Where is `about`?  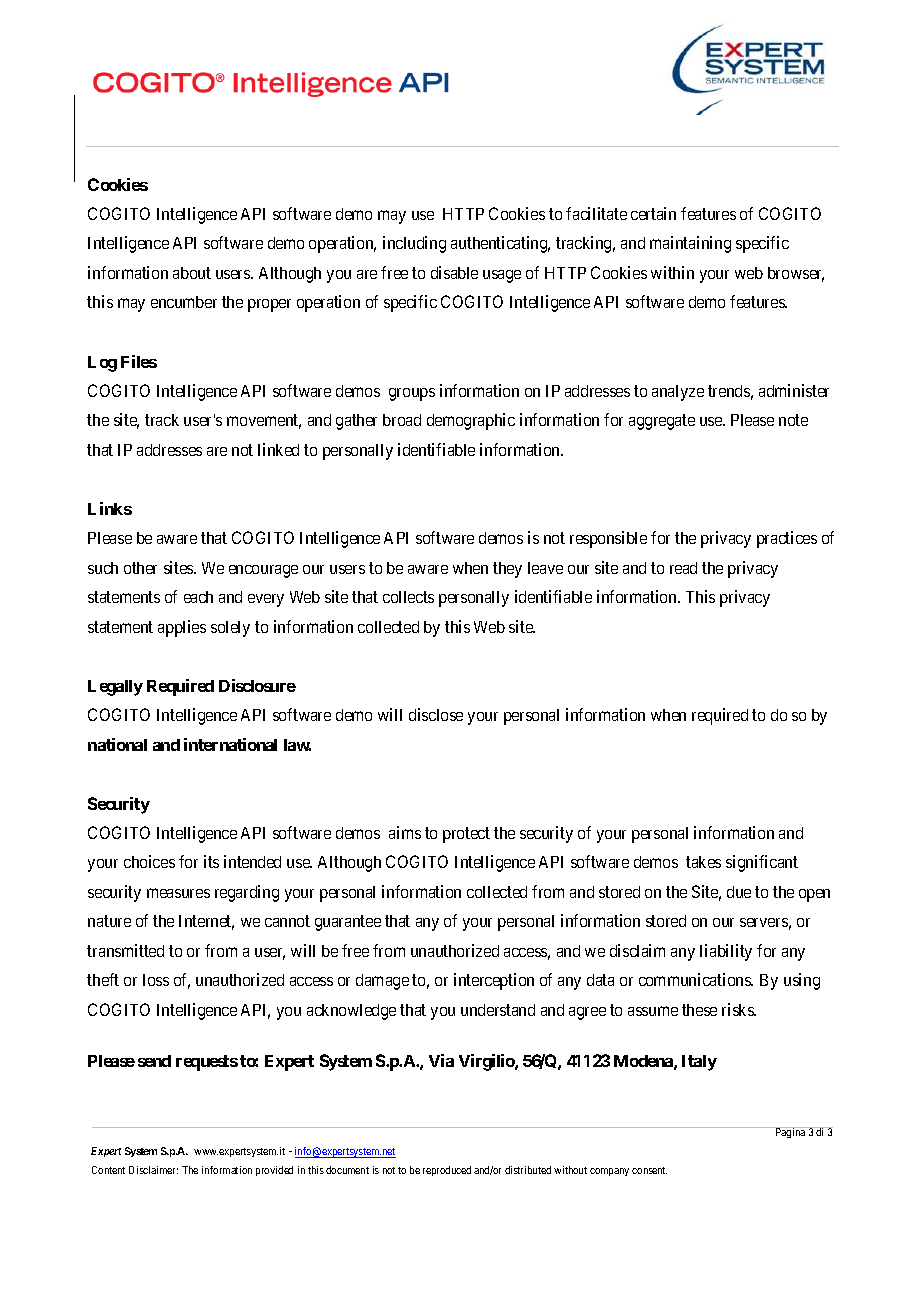
about is located at coordinates (192, 273).
